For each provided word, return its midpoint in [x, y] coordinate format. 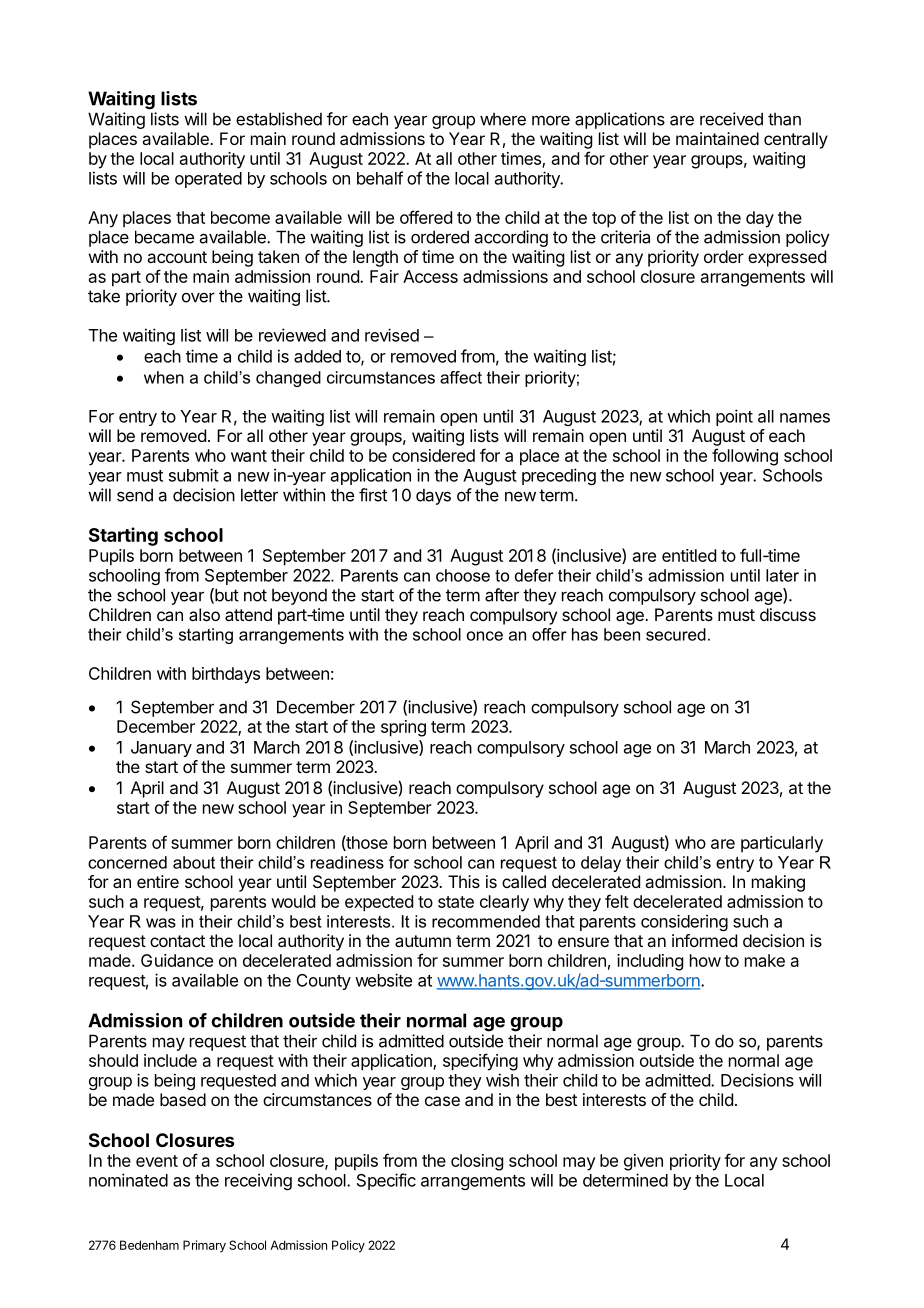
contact [177, 941]
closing [477, 1162]
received [731, 119]
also [204, 614]
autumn [423, 941]
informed [704, 940]
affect [461, 377]
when [164, 377]
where [503, 119]
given [643, 1162]
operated [208, 180]
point [734, 417]
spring [403, 728]
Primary [204, 1246]
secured [676, 634]
